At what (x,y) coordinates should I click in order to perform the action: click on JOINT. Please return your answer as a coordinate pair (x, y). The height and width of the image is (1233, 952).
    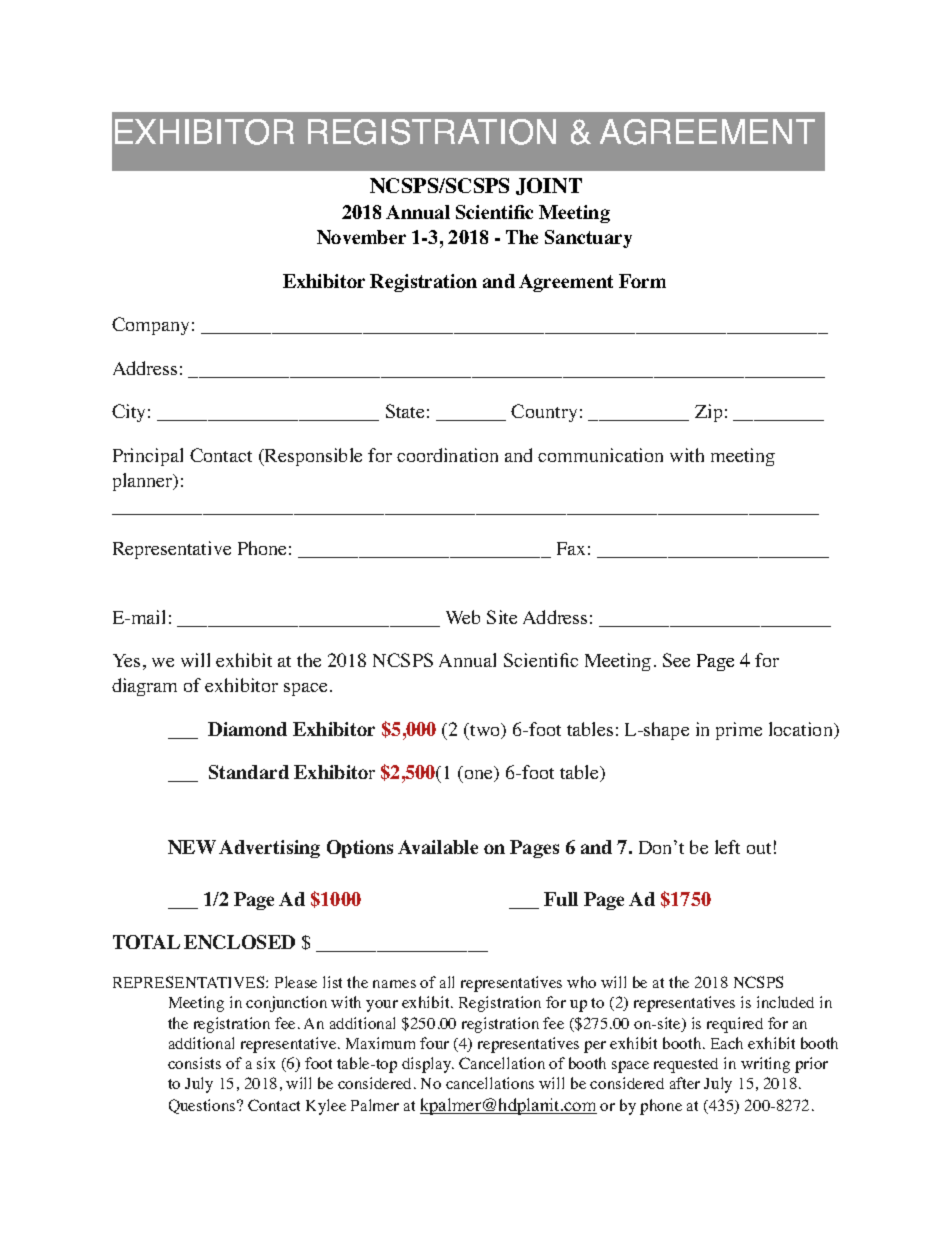
    Looking at the image, I should click on (549, 186).
